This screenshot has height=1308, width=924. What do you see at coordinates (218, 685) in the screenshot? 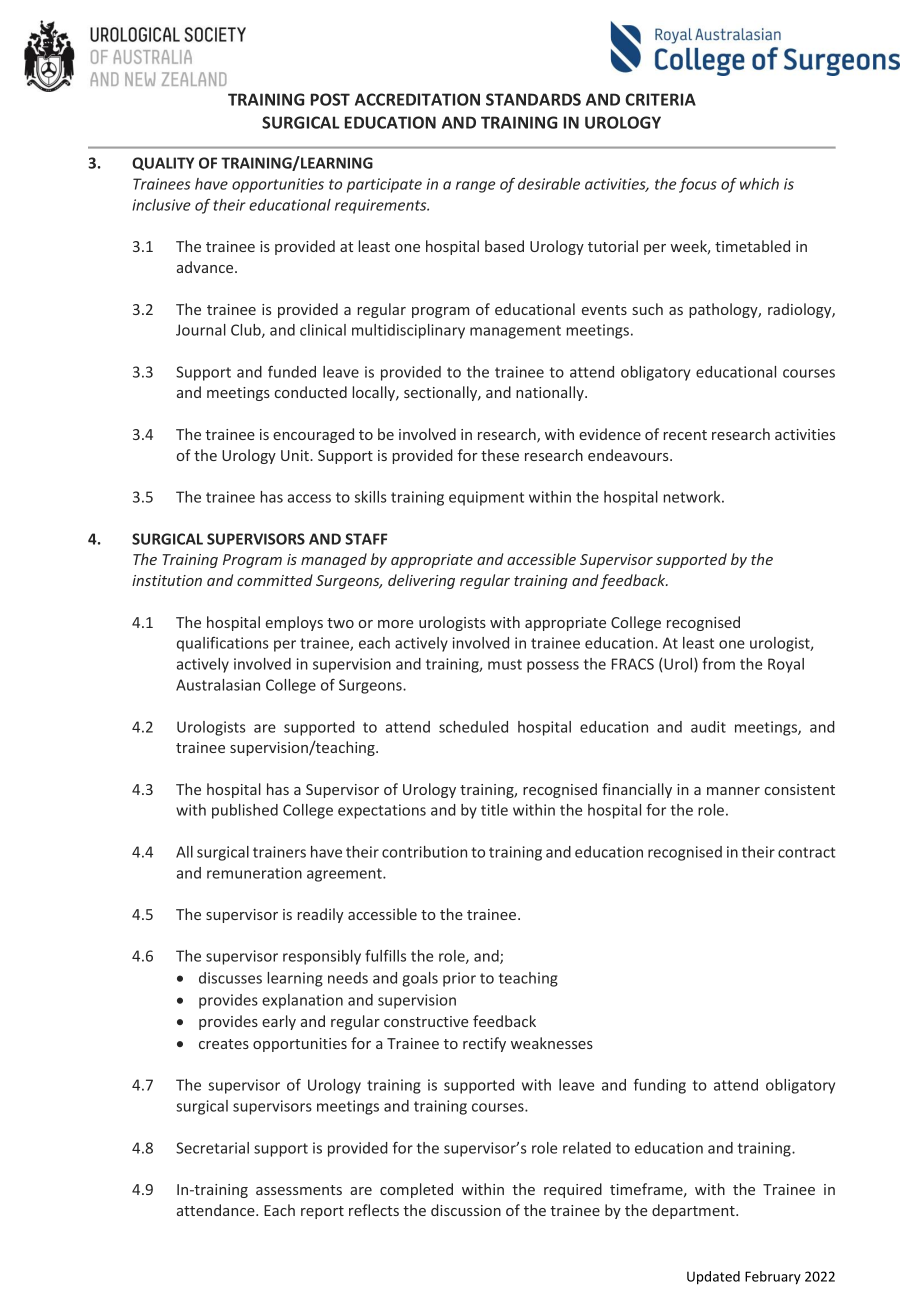
I see `Australasian` at bounding box center [218, 685].
